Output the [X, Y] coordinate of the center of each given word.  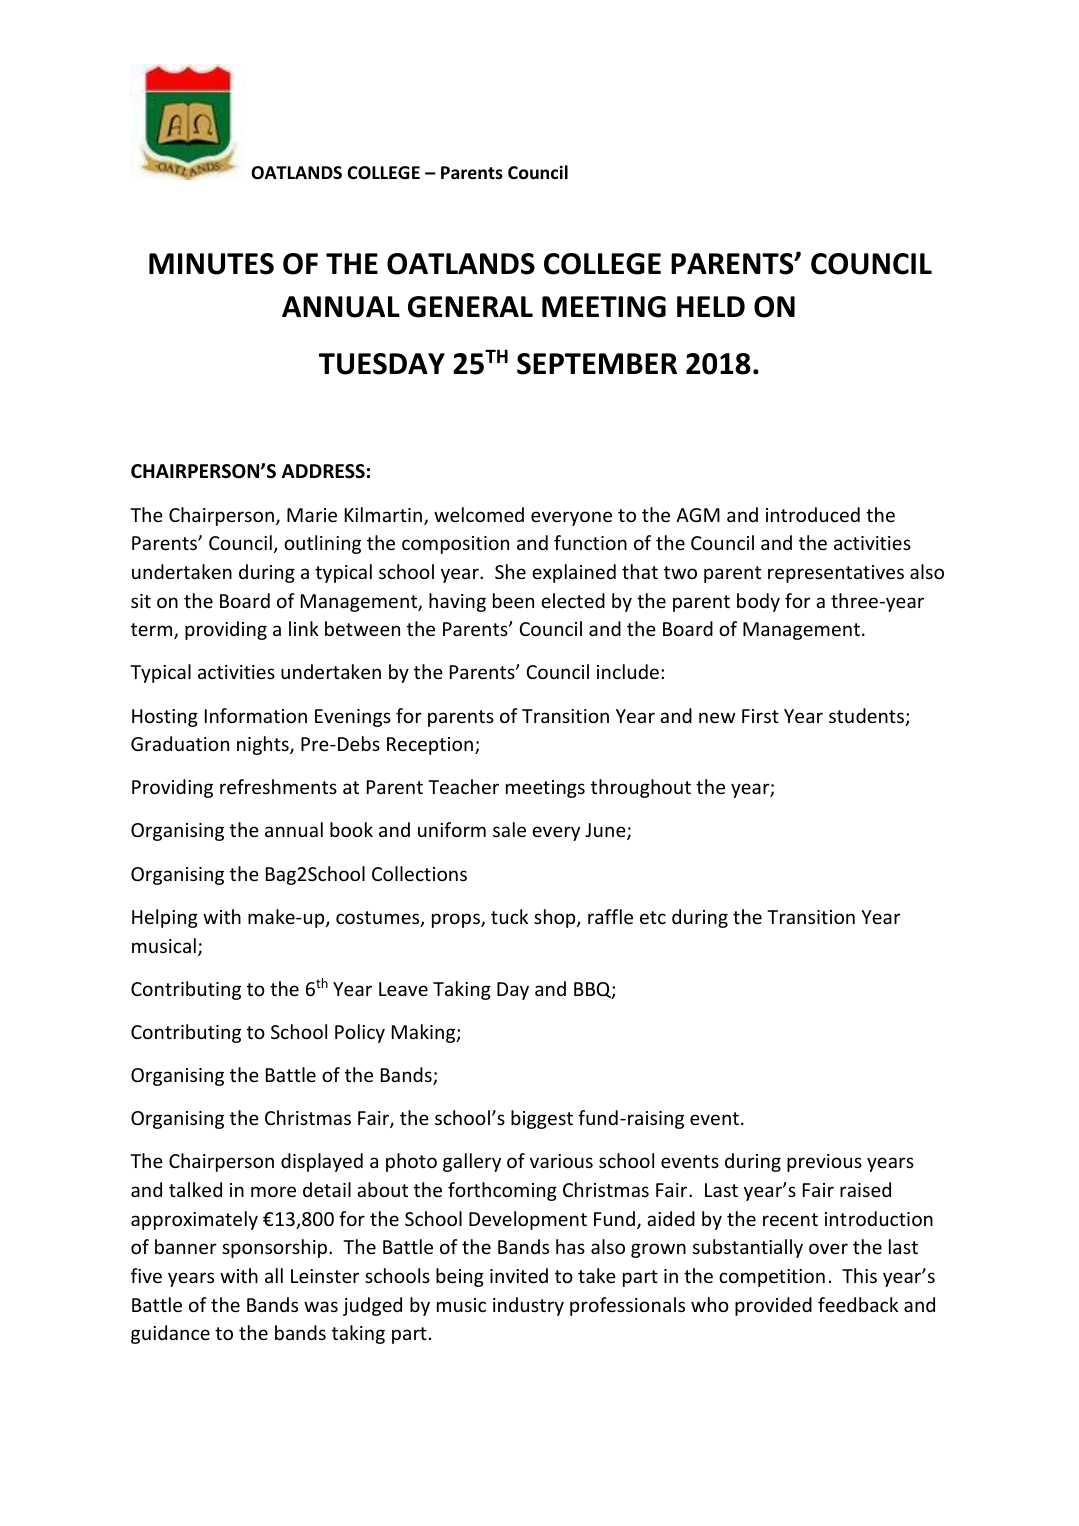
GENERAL [470, 307]
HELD [711, 306]
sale [509, 829]
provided [773, 1306]
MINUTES [211, 264]
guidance [170, 1334]
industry [528, 1306]
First [760, 716]
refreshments [278, 786]
